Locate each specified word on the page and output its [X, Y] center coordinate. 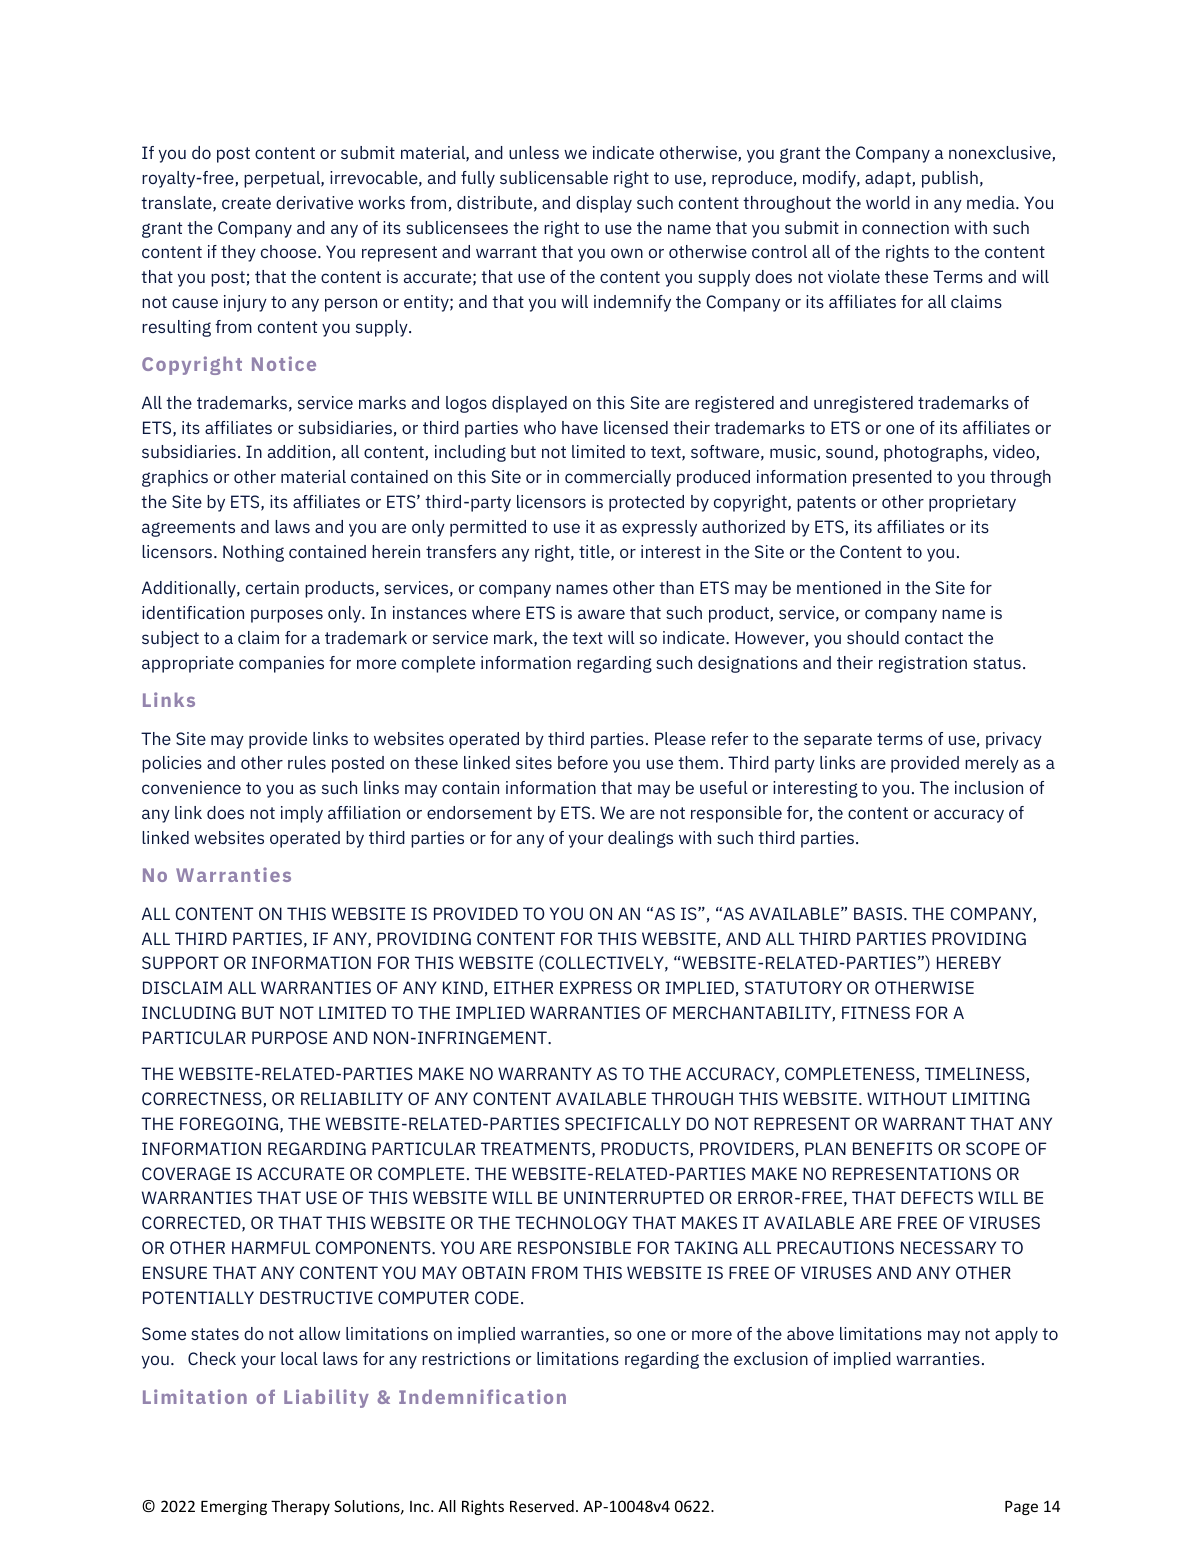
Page [1021, 1508]
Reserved [542, 1506]
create [246, 203]
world [888, 202]
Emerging [234, 1507]
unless [534, 152]
